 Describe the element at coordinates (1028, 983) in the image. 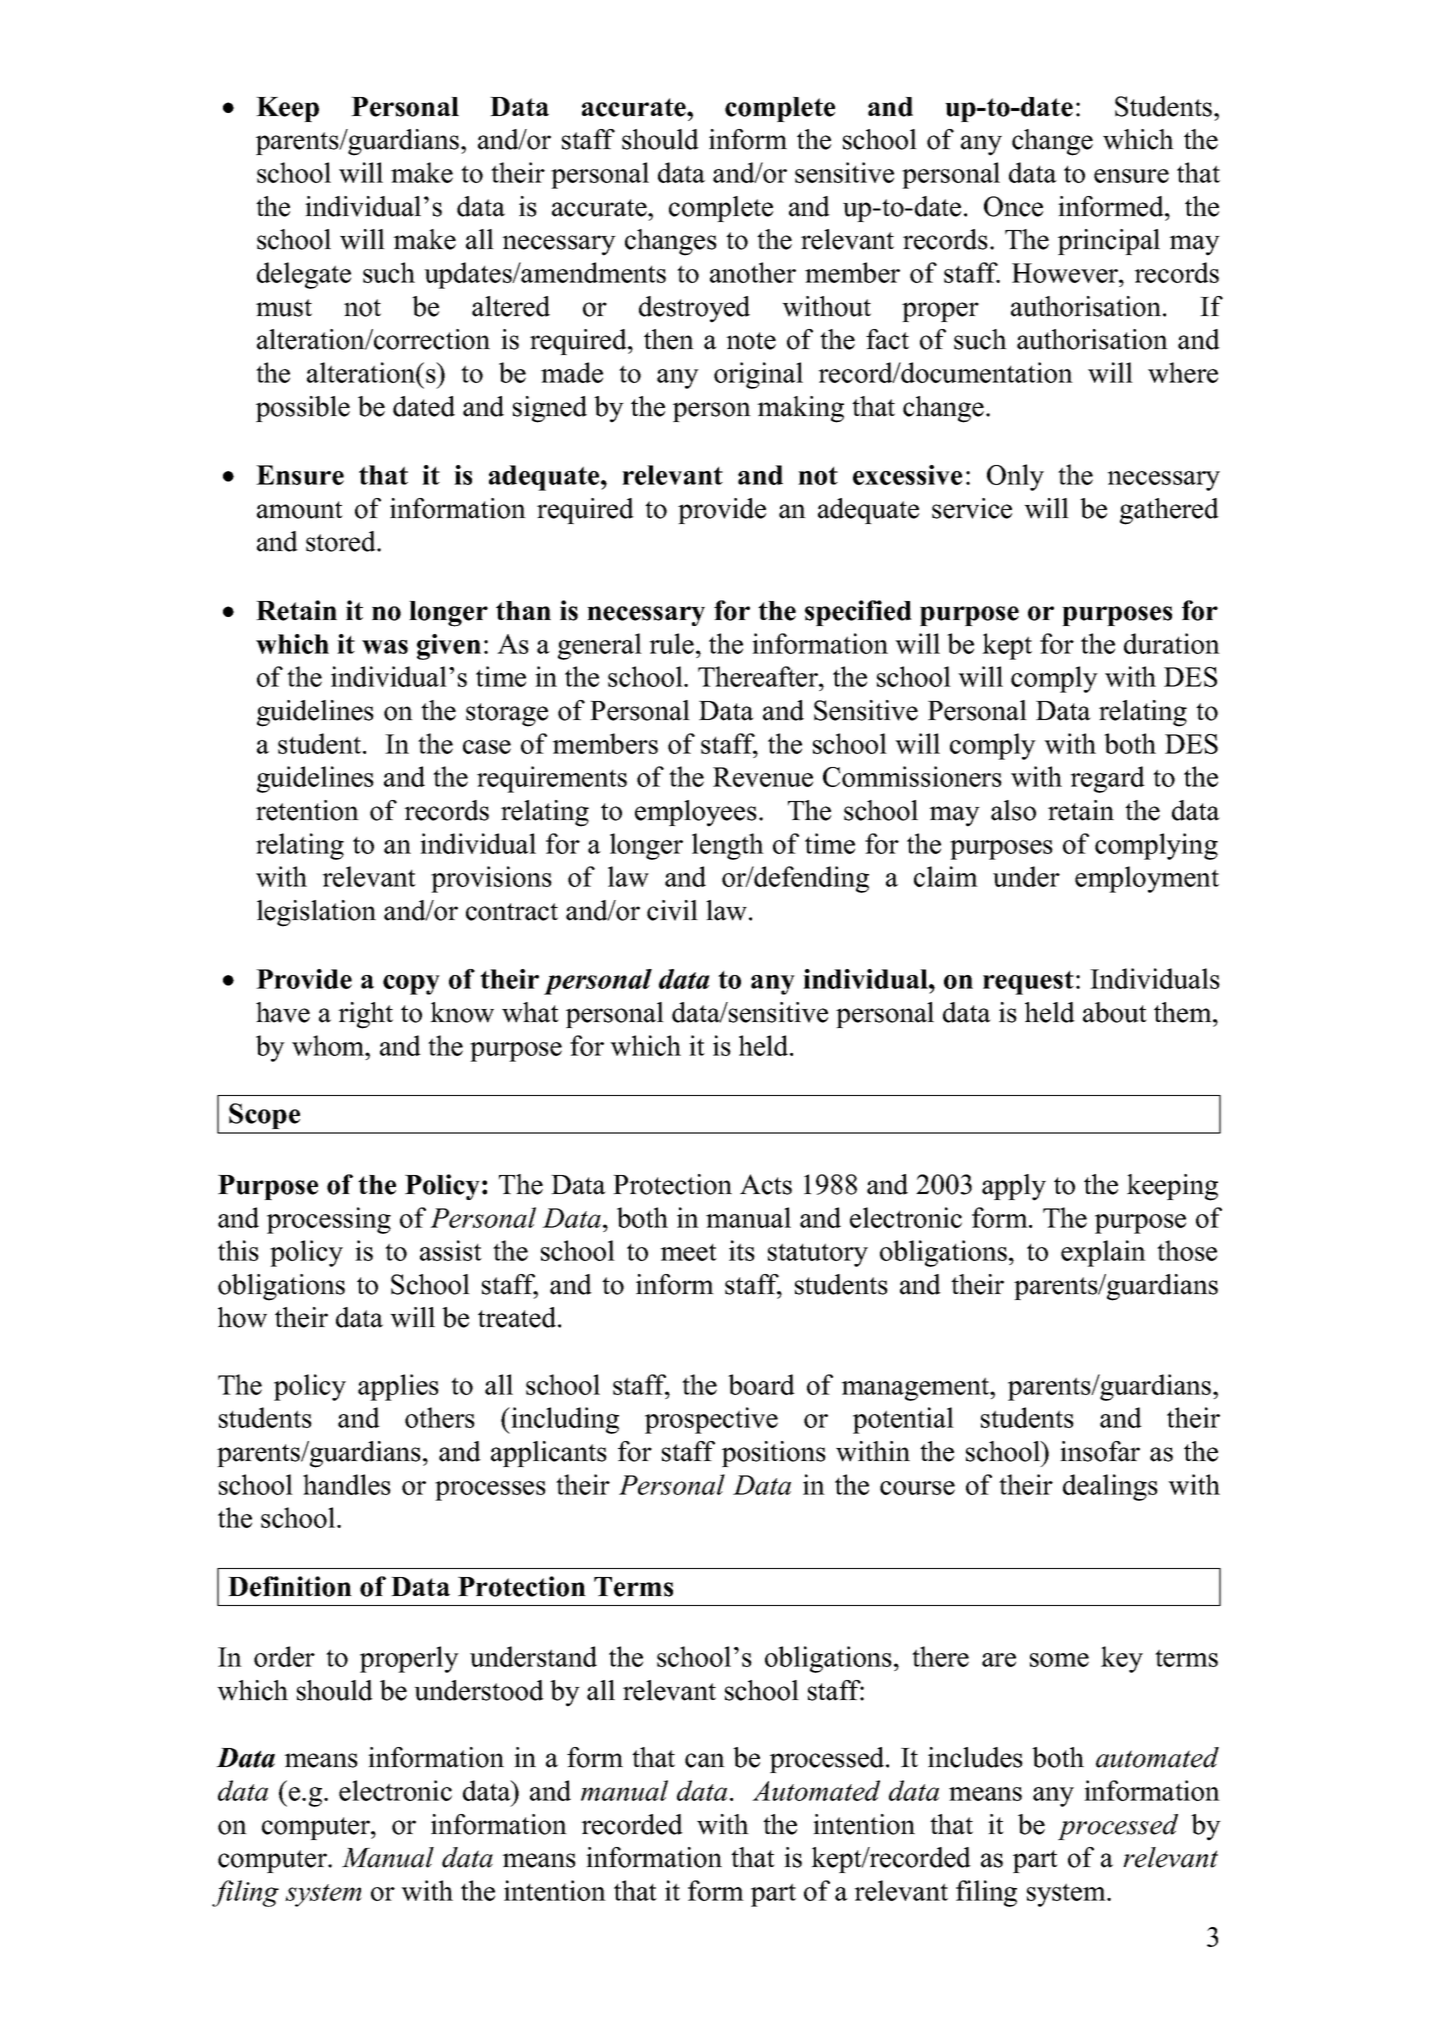

I see `request` at that location.
